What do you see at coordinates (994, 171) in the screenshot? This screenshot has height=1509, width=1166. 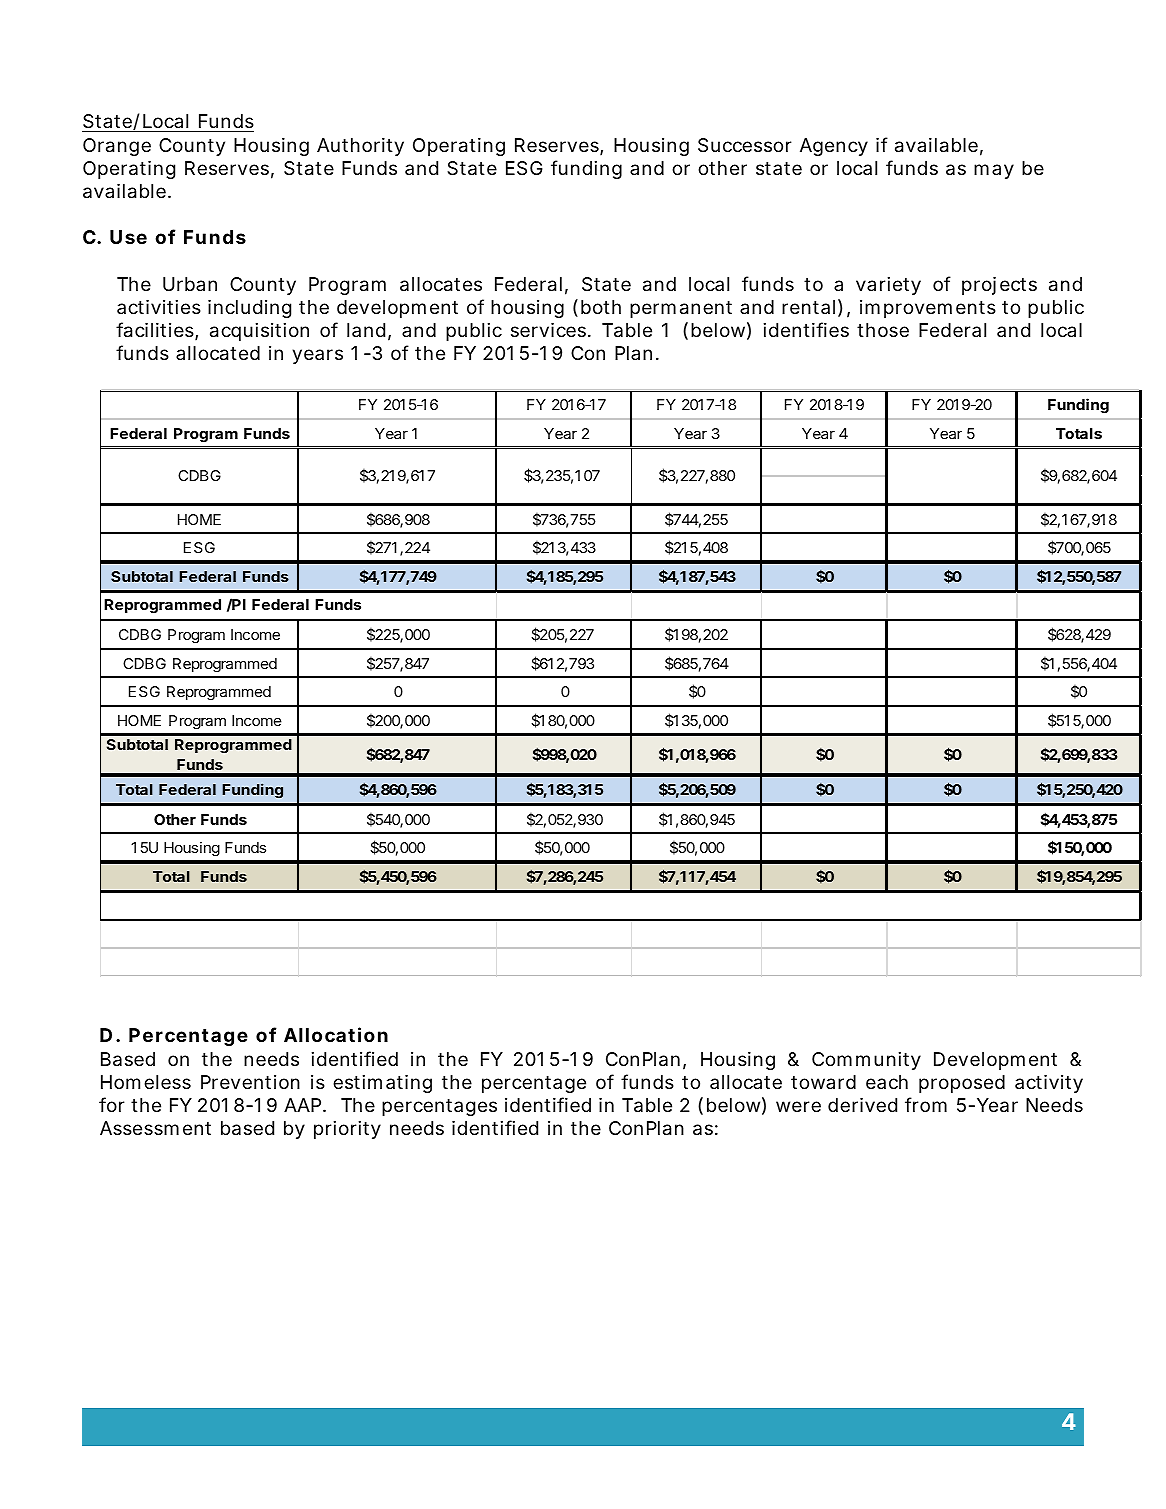 I see `may` at bounding box center [994, 171].
